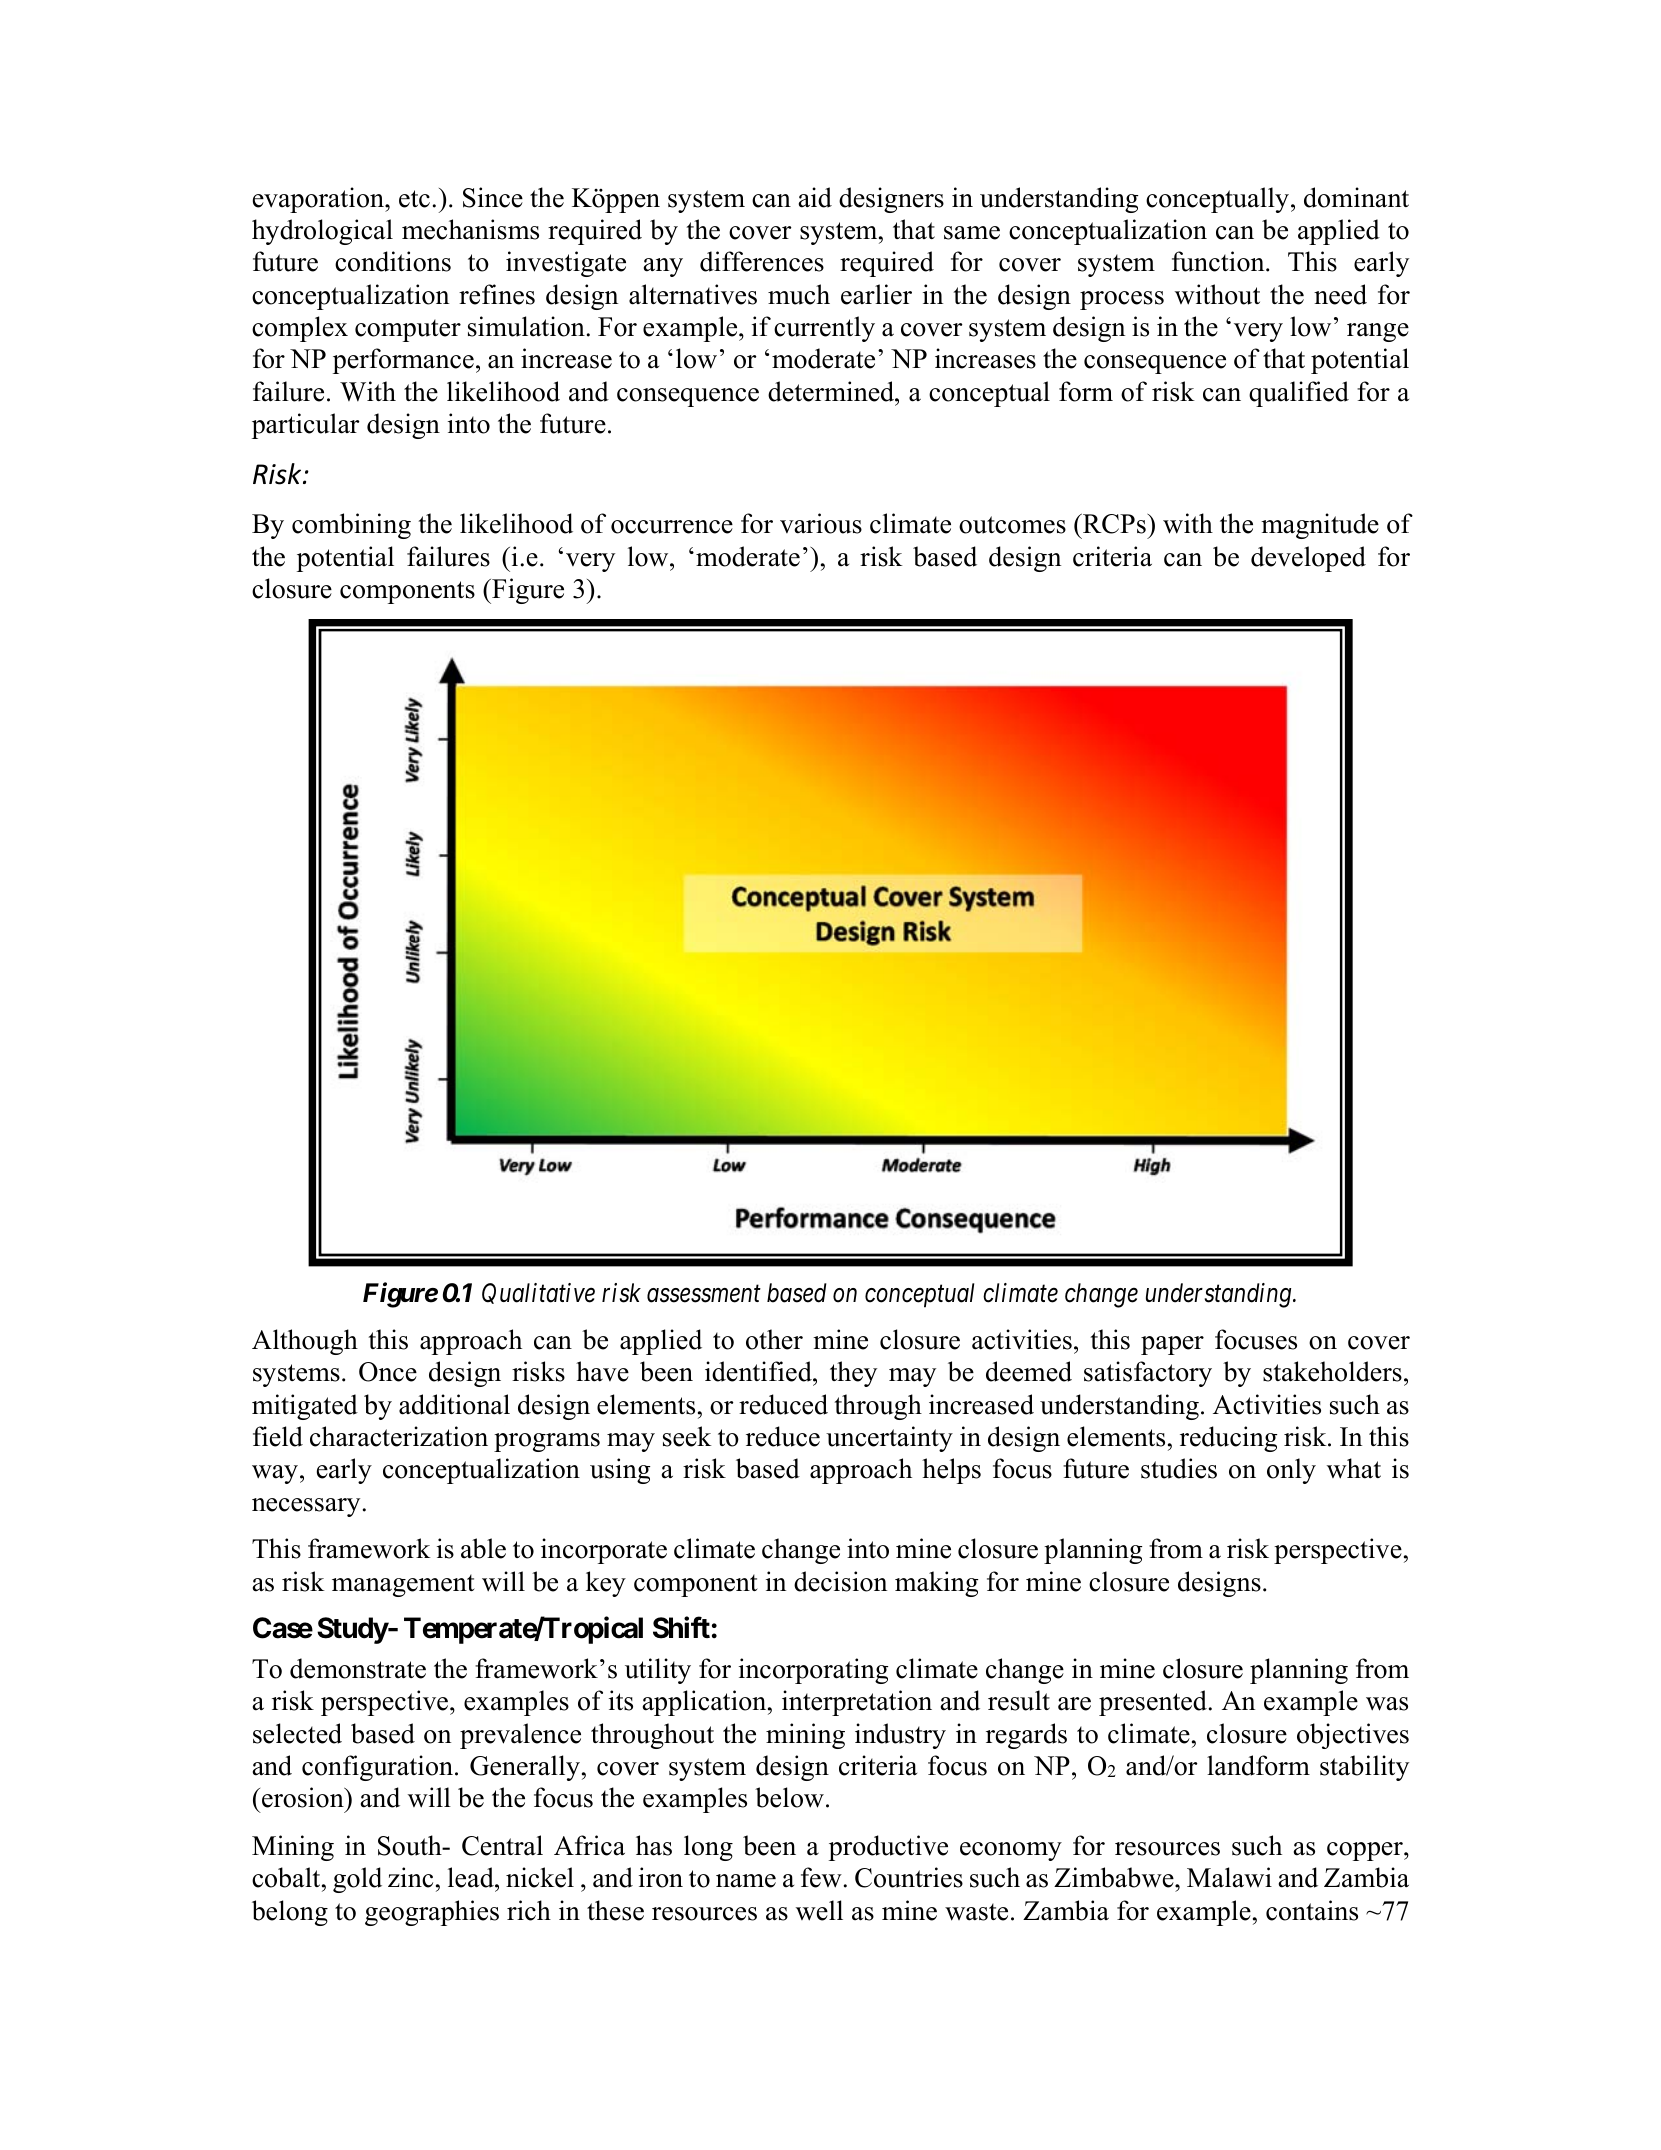 This page has height=2150, width=1661. I want to click on zinc, so click(410, 1877).
